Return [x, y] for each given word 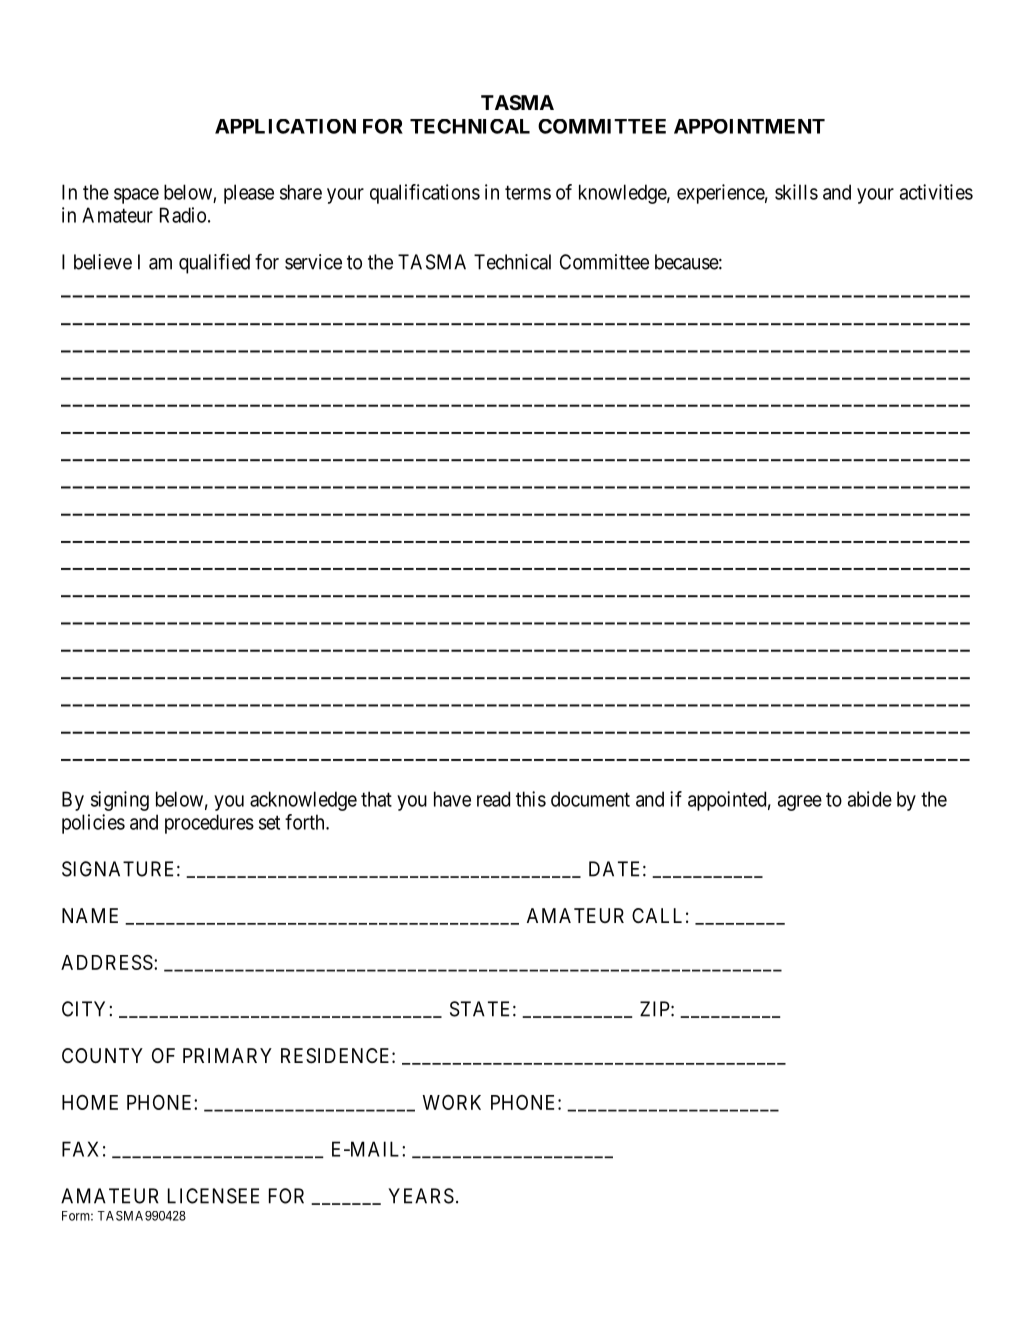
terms [528, 192]
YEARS [421, 1196]
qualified [214, 264]
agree [800, 803]
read [493, 799]
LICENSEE [213, 1196]
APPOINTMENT [749, 126]
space [136, 196]
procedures [209, 824]
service [313, 262]
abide [870, 799]
